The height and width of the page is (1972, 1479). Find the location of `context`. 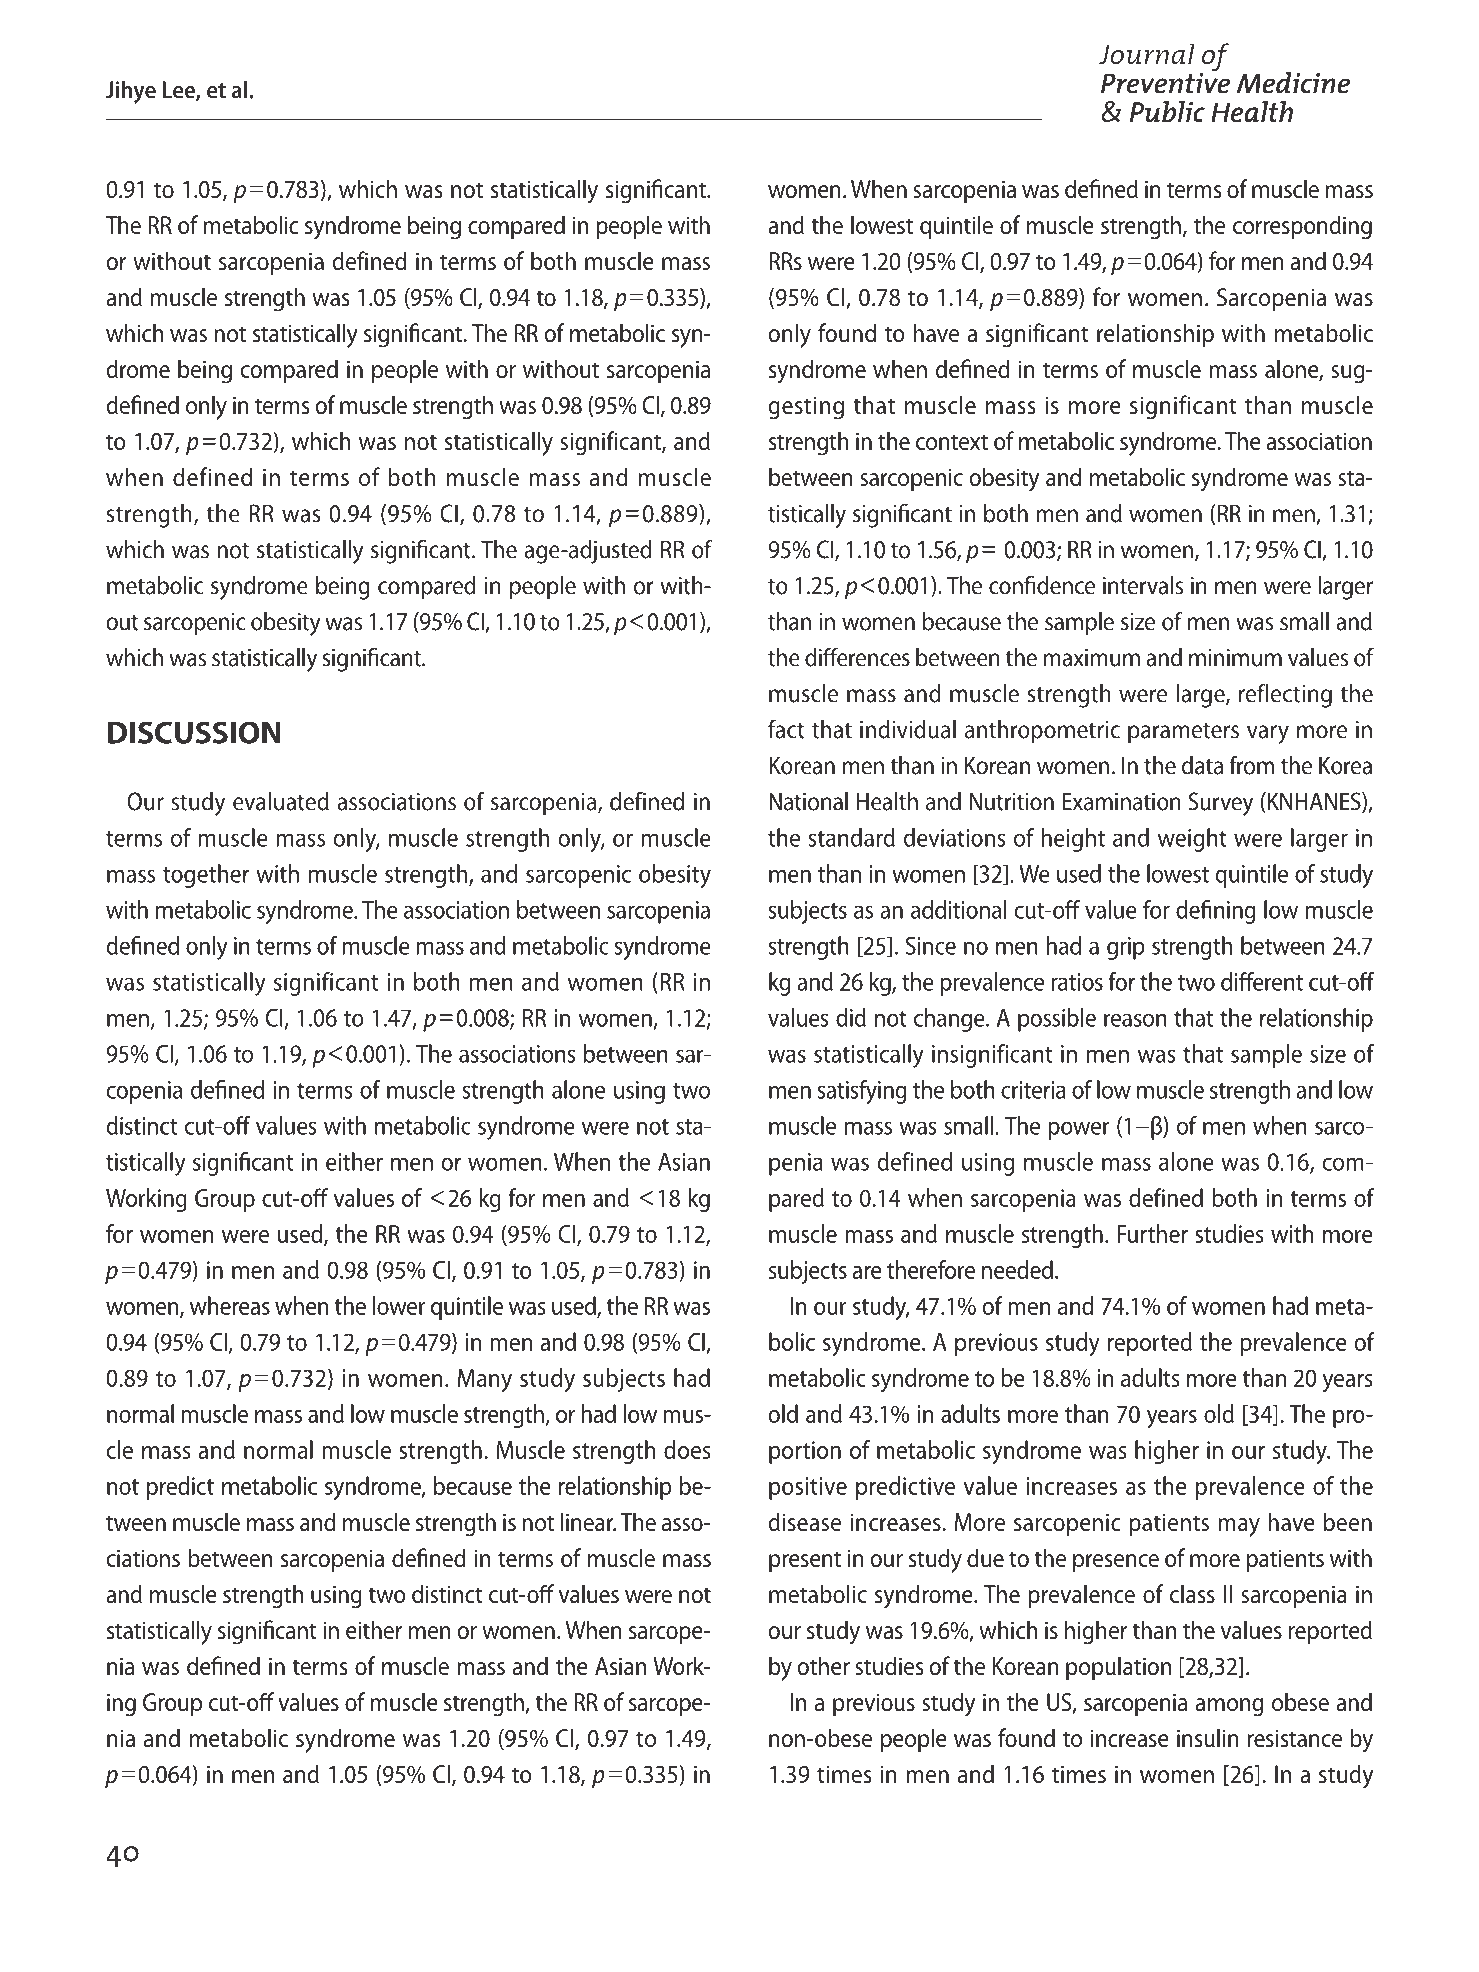

context is located at coordinates (952, 442).
